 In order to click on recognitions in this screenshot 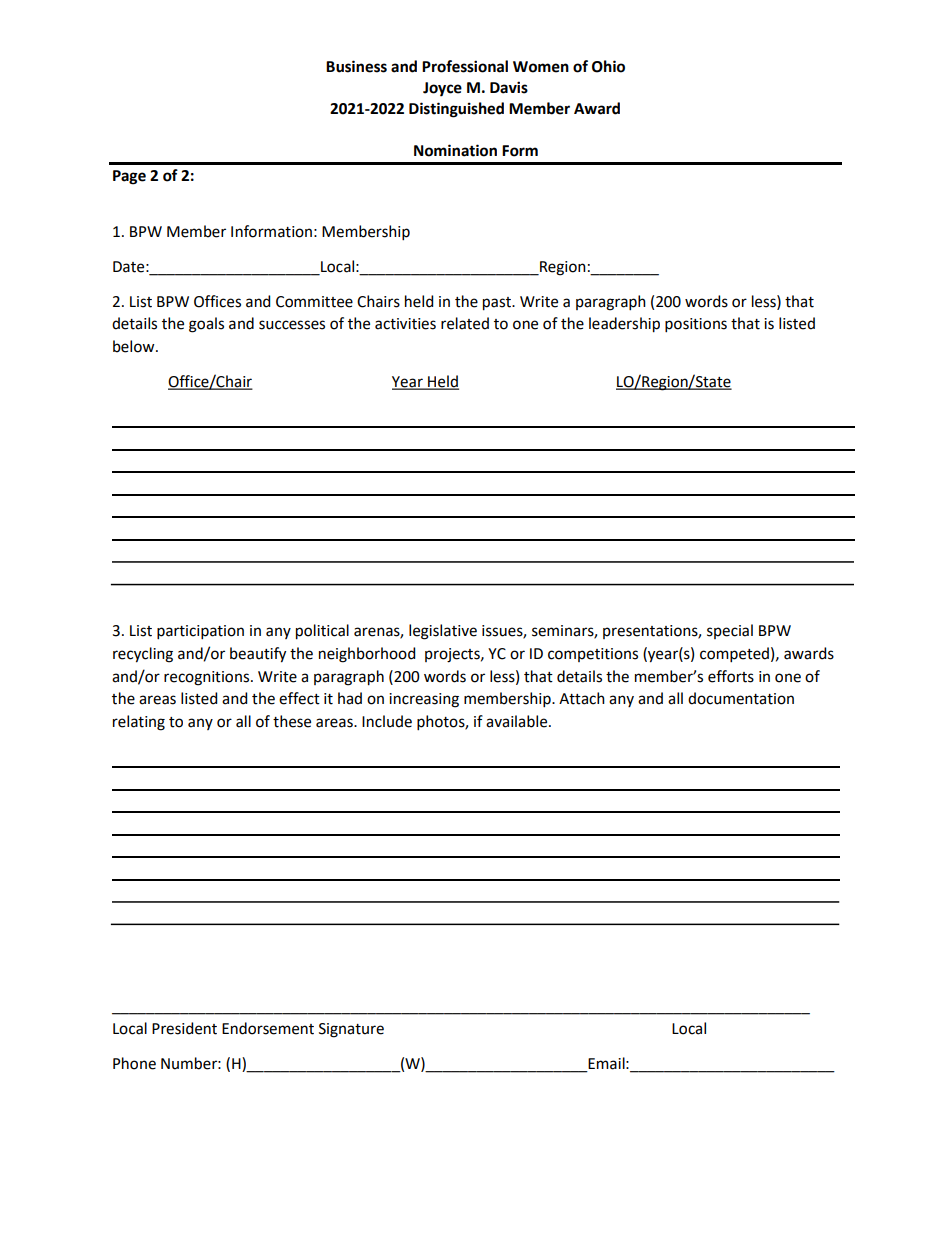, I will do `click(206, 678)`.
